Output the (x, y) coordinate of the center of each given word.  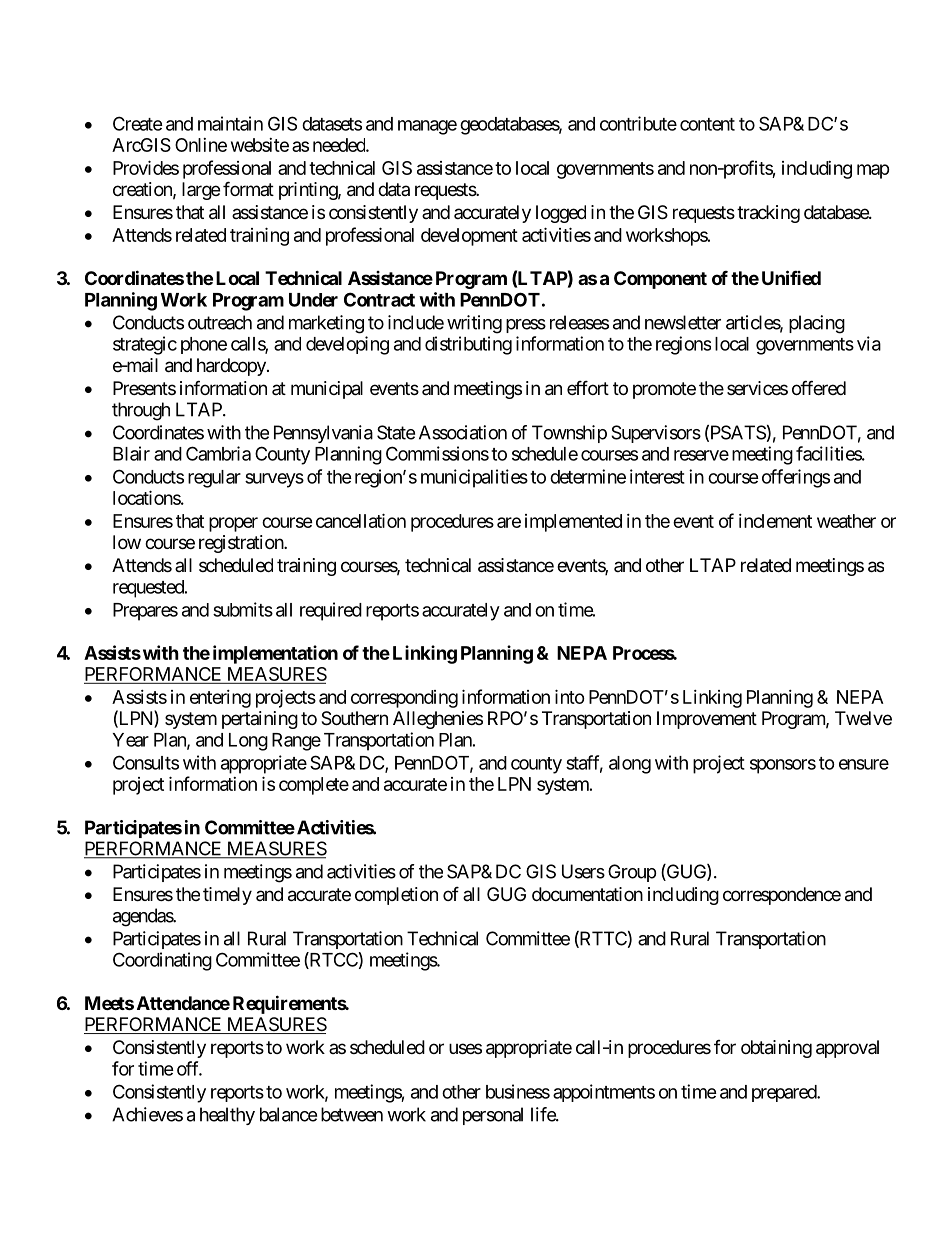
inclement (775, 521)
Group (632, 873)
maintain (230, 123)
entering (220, 699)
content (707, 124)
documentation (587, 894)
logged (561, 214)
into (570, 696)
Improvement (707, 720)
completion (396, 896)
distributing (468, 345)
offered (819, 387)
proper (233, 524)
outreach (220, 322)
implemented (573, 523)
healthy (227, 1116)
